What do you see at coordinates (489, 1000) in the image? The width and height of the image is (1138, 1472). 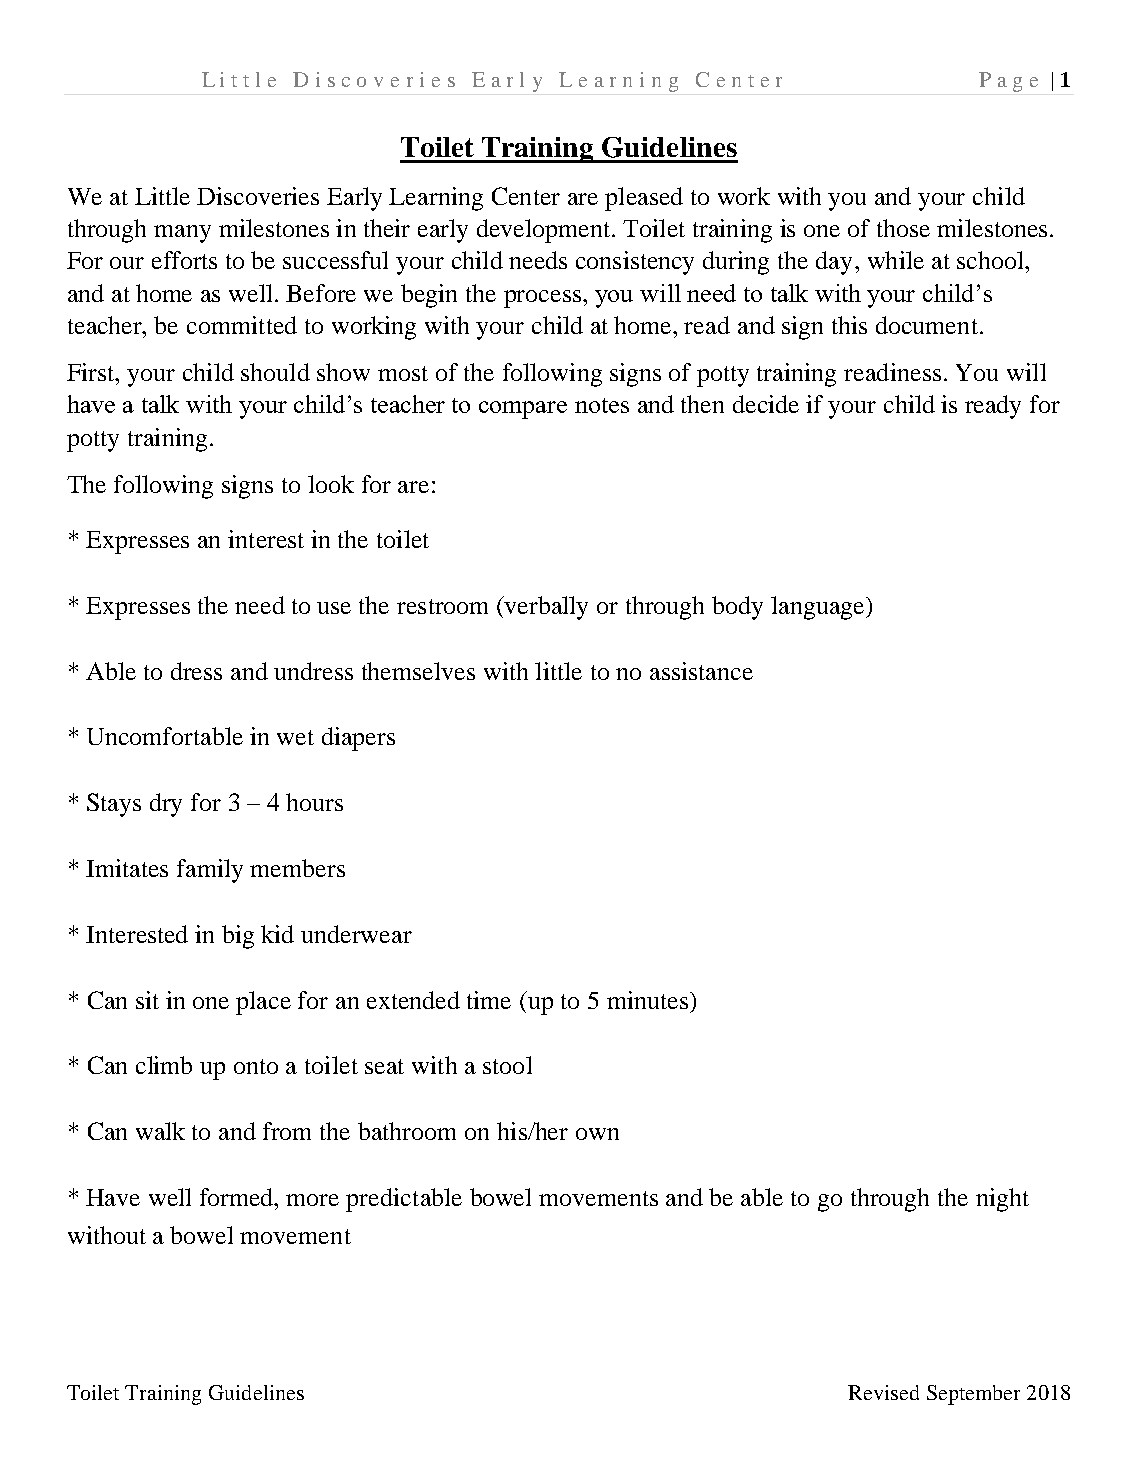 I see `time` at bounding box center [489, 1000].
